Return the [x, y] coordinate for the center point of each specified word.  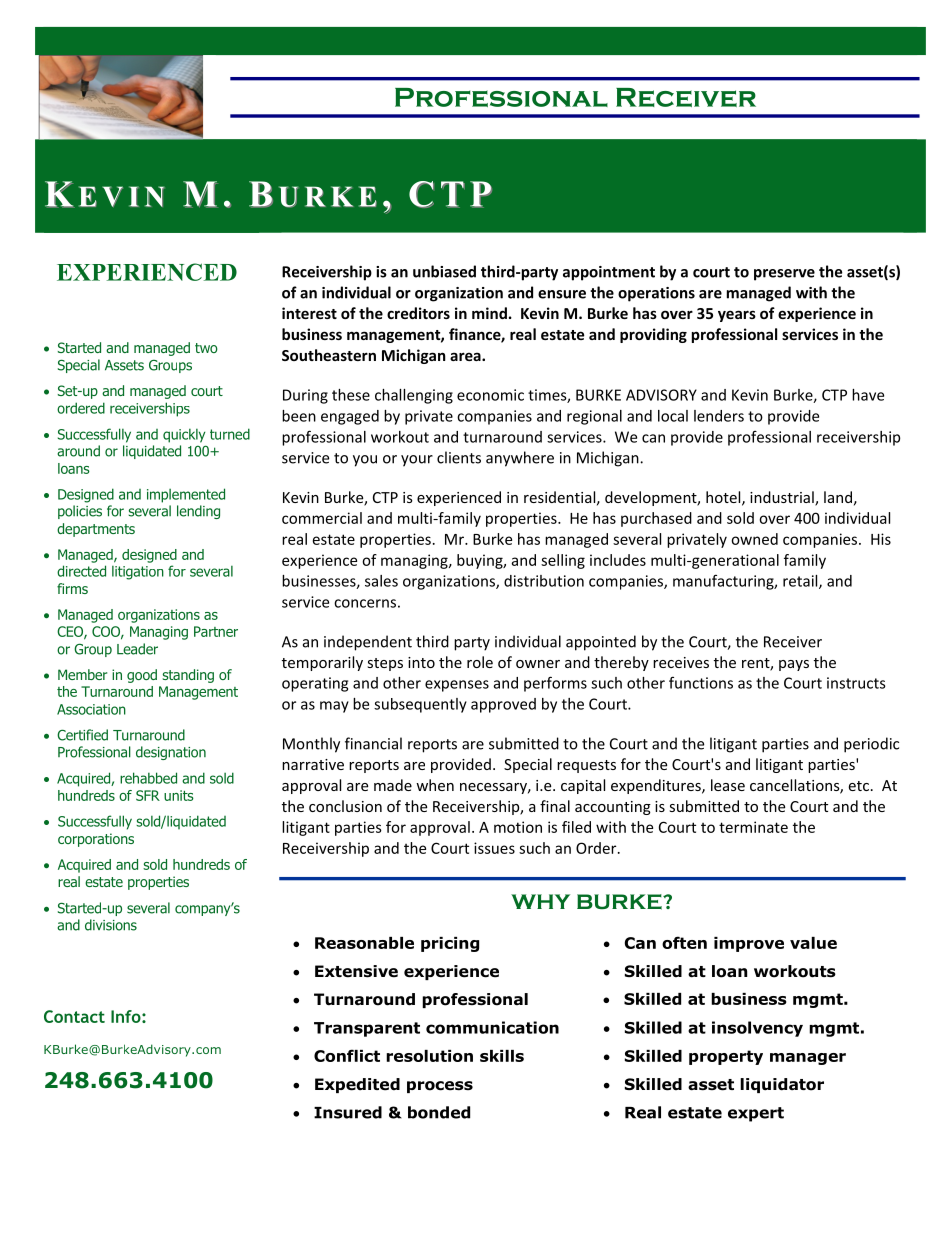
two [206, 348]
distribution [544, 581]
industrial [783, 498]
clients [459, 457]
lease [728, 785]
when [435, 785]
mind [489, 313]
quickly [184, 435]
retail [801, 582]
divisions [111, 925]
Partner [216, 631]
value [813, 943]
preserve [784, 275]
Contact [74, 1016]
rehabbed [148, 778]
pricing [450, 944]
